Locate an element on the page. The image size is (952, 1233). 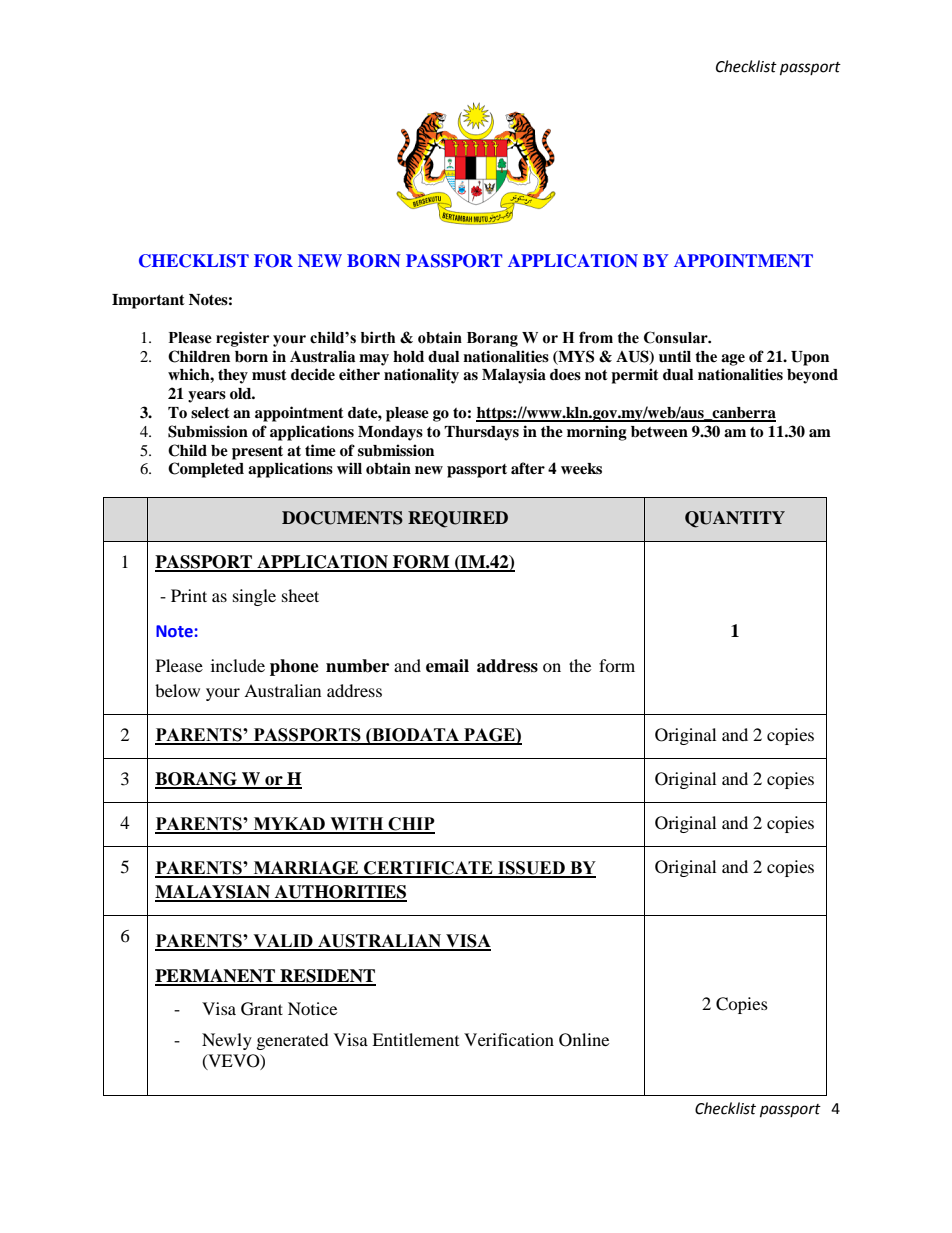
Online is located at coordinates (584, 1040).
